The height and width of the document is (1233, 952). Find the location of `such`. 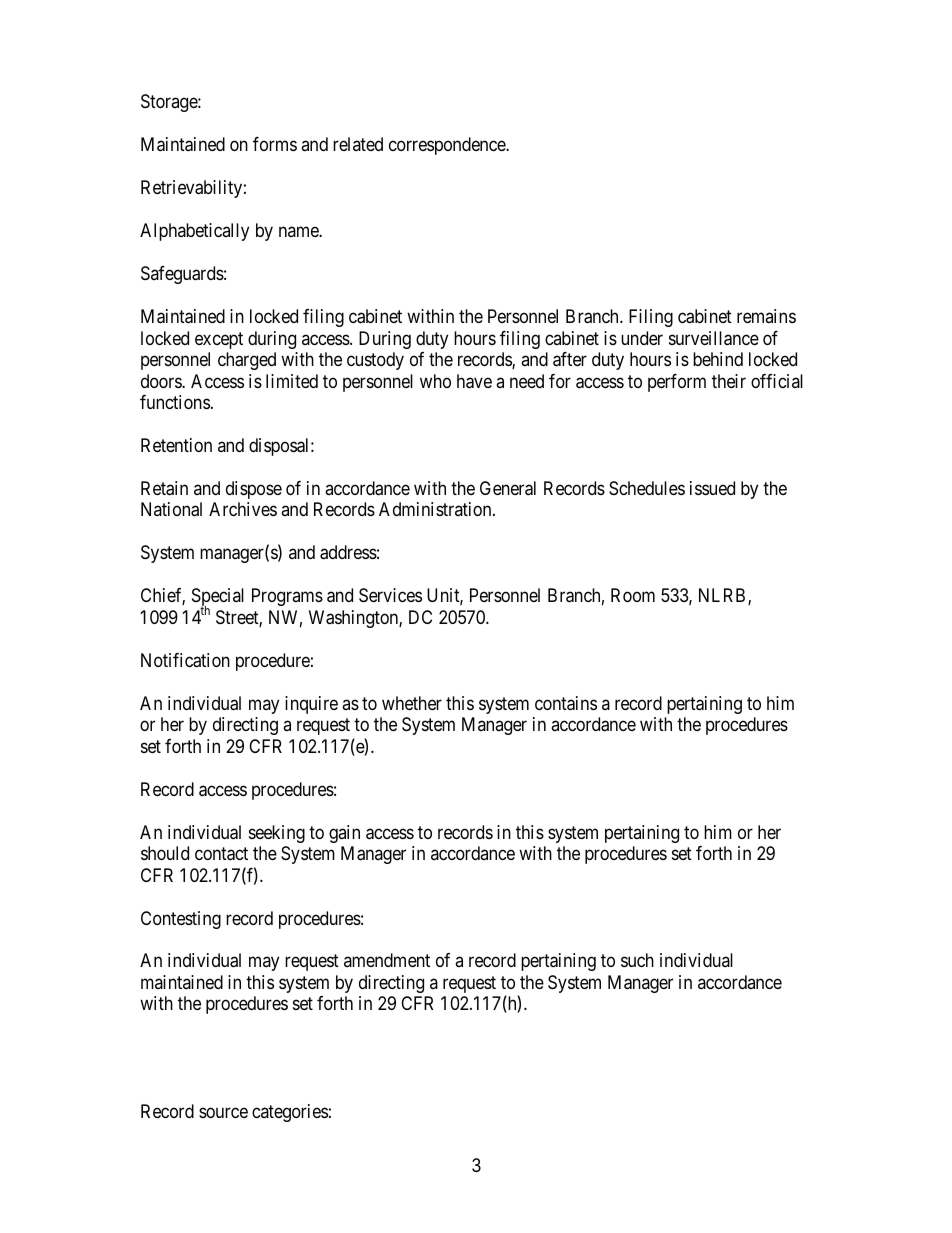

such is located at coordinates (637, 960).
